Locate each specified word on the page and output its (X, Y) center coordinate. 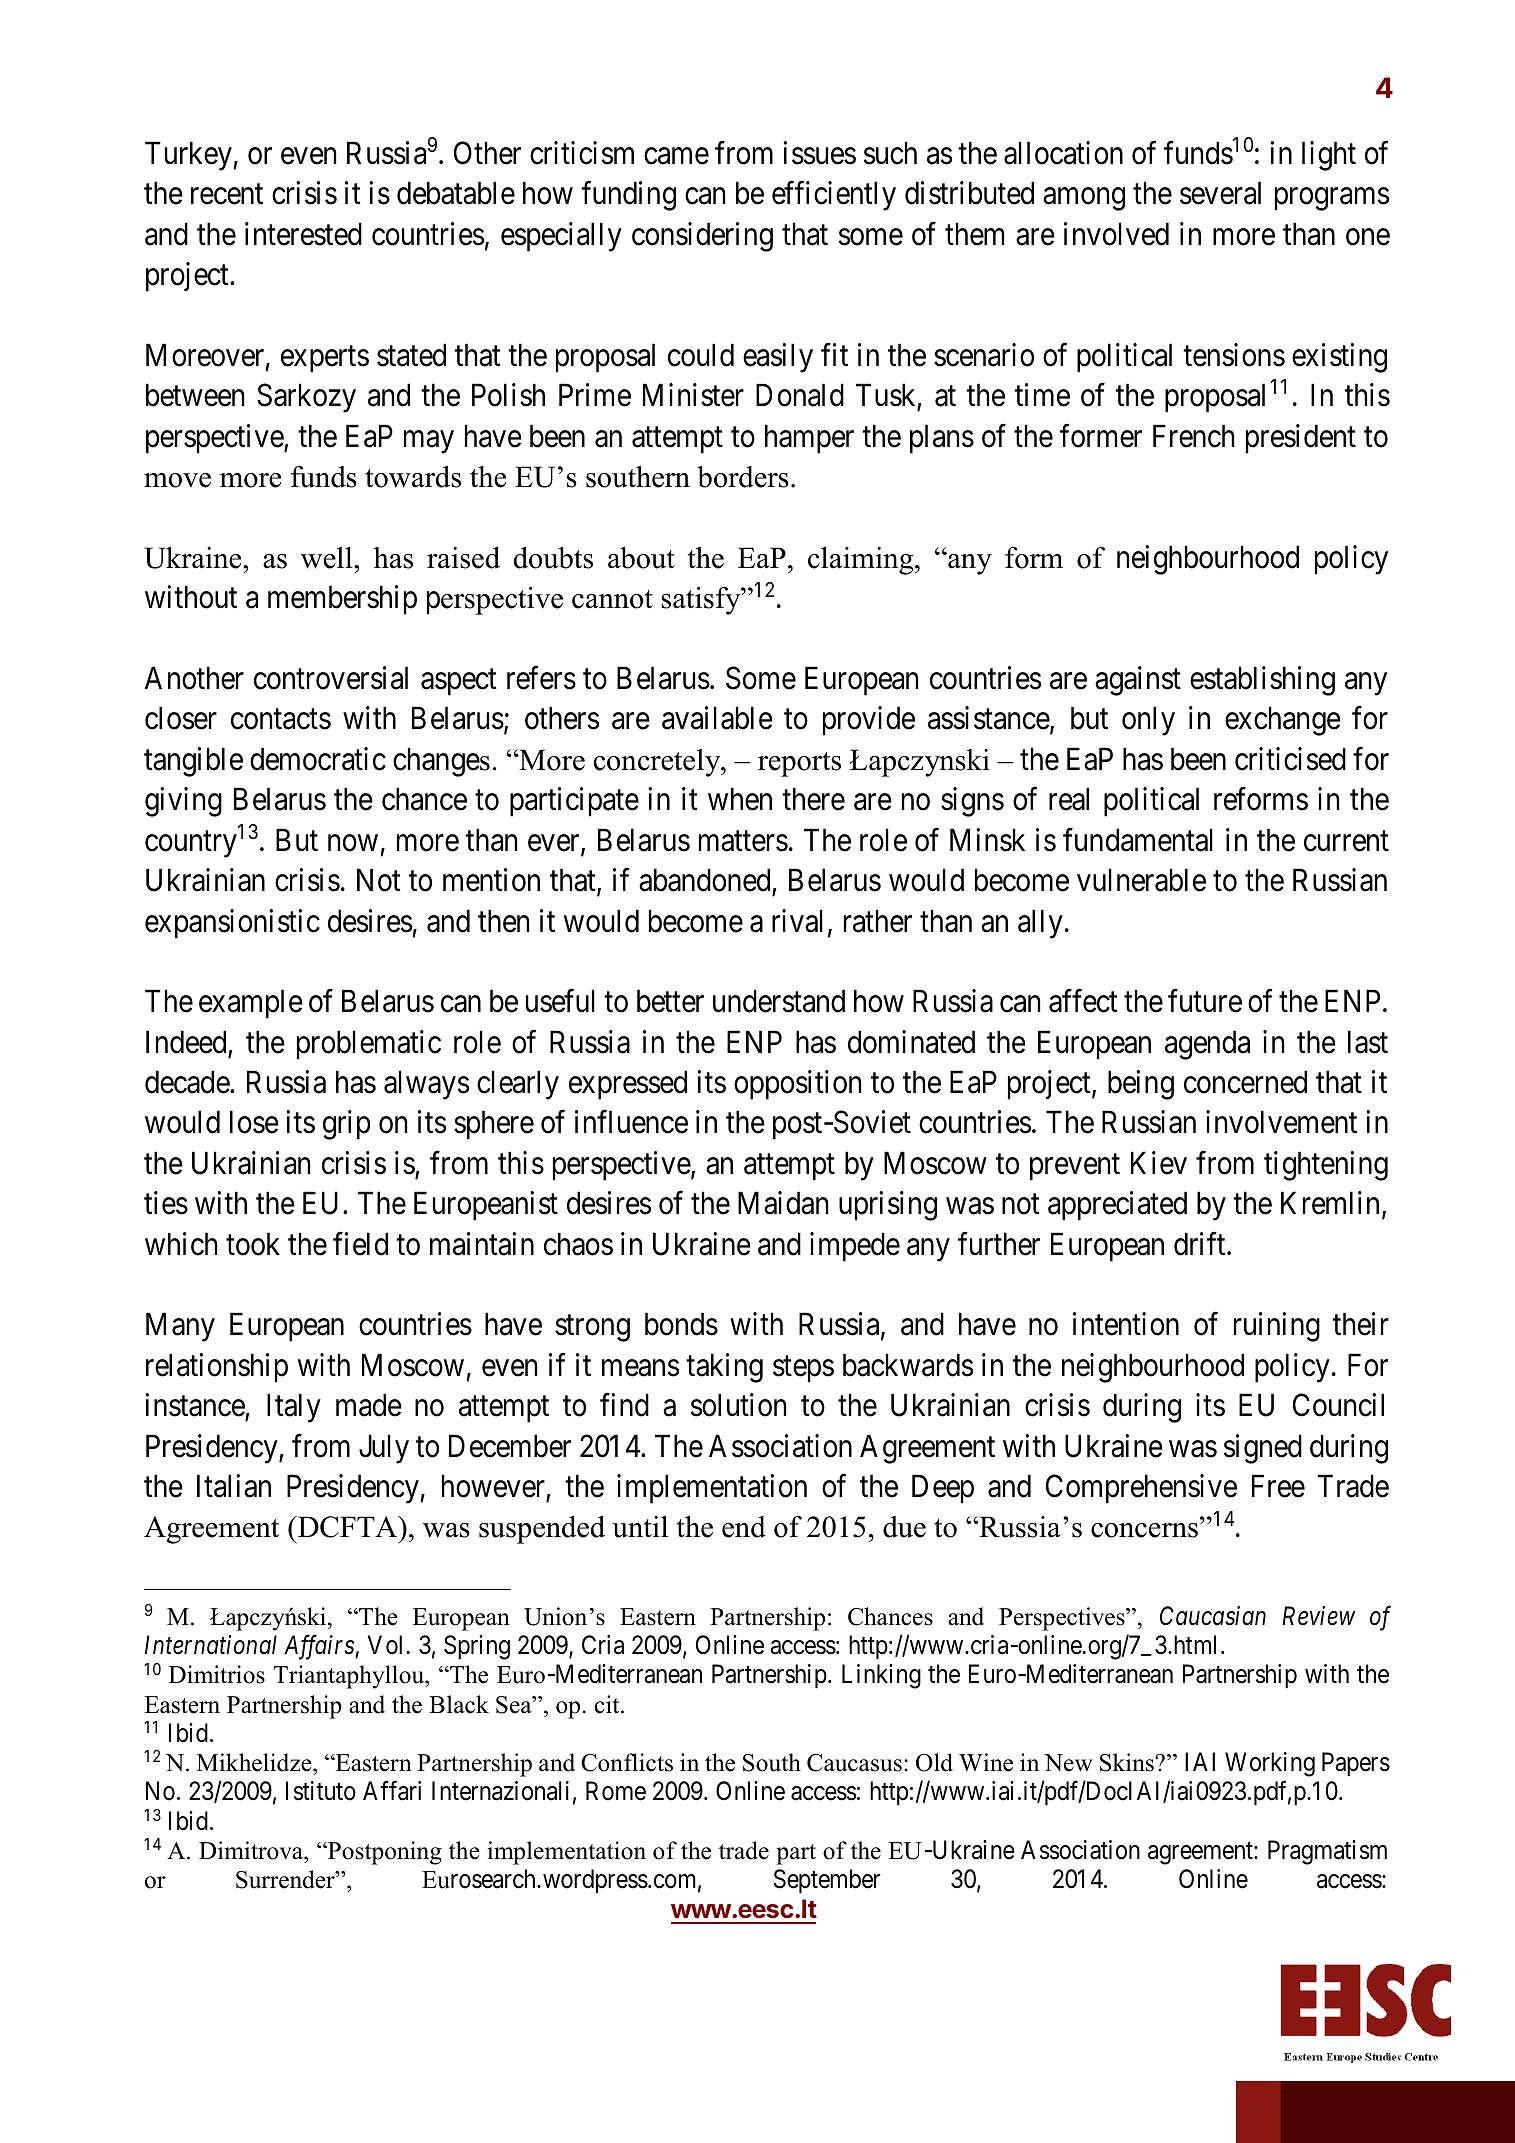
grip (347, 1125)
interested (303, 234)
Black (459, 1704)
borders (743, 477)
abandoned (704, 880)
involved (1116, 234)
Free (1278, 1486)
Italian (234, 1486)
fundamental (1138, 840)
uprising (888, 1206)
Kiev (1159, 1163)
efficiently (834, 196)
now (353, 843)
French (1193, 436)
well (328, 558)
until (640, 1527)
